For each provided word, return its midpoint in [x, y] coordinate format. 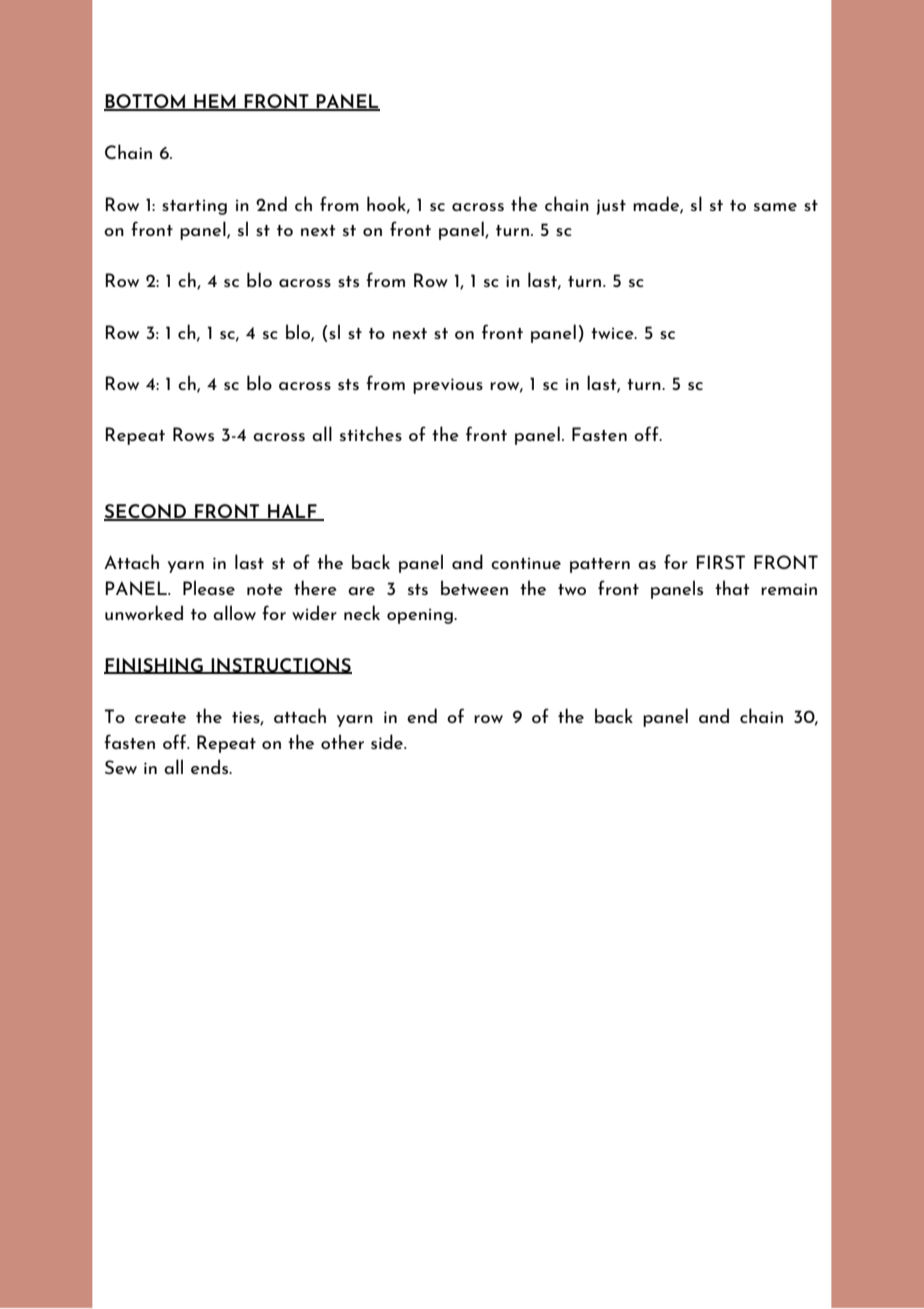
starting [194, 207]
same [775, 207]
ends [211, 766]
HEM [215, 102]
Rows [193, 434]
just [611, 207]
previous [448, 386]
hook [387, 204]
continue [526, 563]
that [732, 587]
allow [234, 612]
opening [421, 616]
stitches [371, 433]
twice [613, 333]
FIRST [721, 562]
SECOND [146, 512]
